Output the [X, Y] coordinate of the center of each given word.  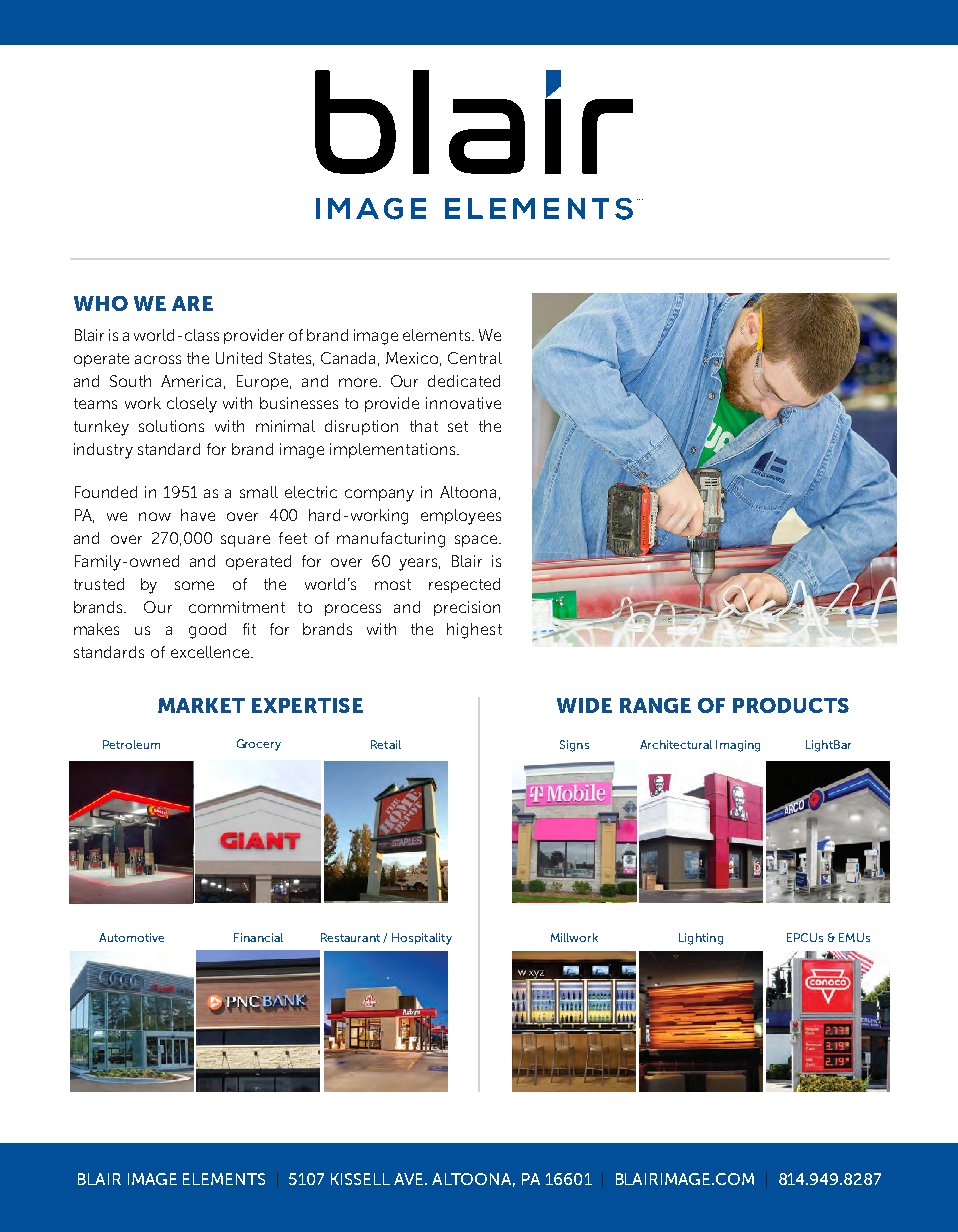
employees [461, 517]
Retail [386, 744]
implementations [394, 450]
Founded [106, 492]
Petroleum [131, 744]
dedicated [464, 381]
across [158, 359]
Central [475, 358]
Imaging [738, 746]
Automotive [131, 937]
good [207, 631]
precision [467, 608]
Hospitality [422, 939]
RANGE [655, 705]
